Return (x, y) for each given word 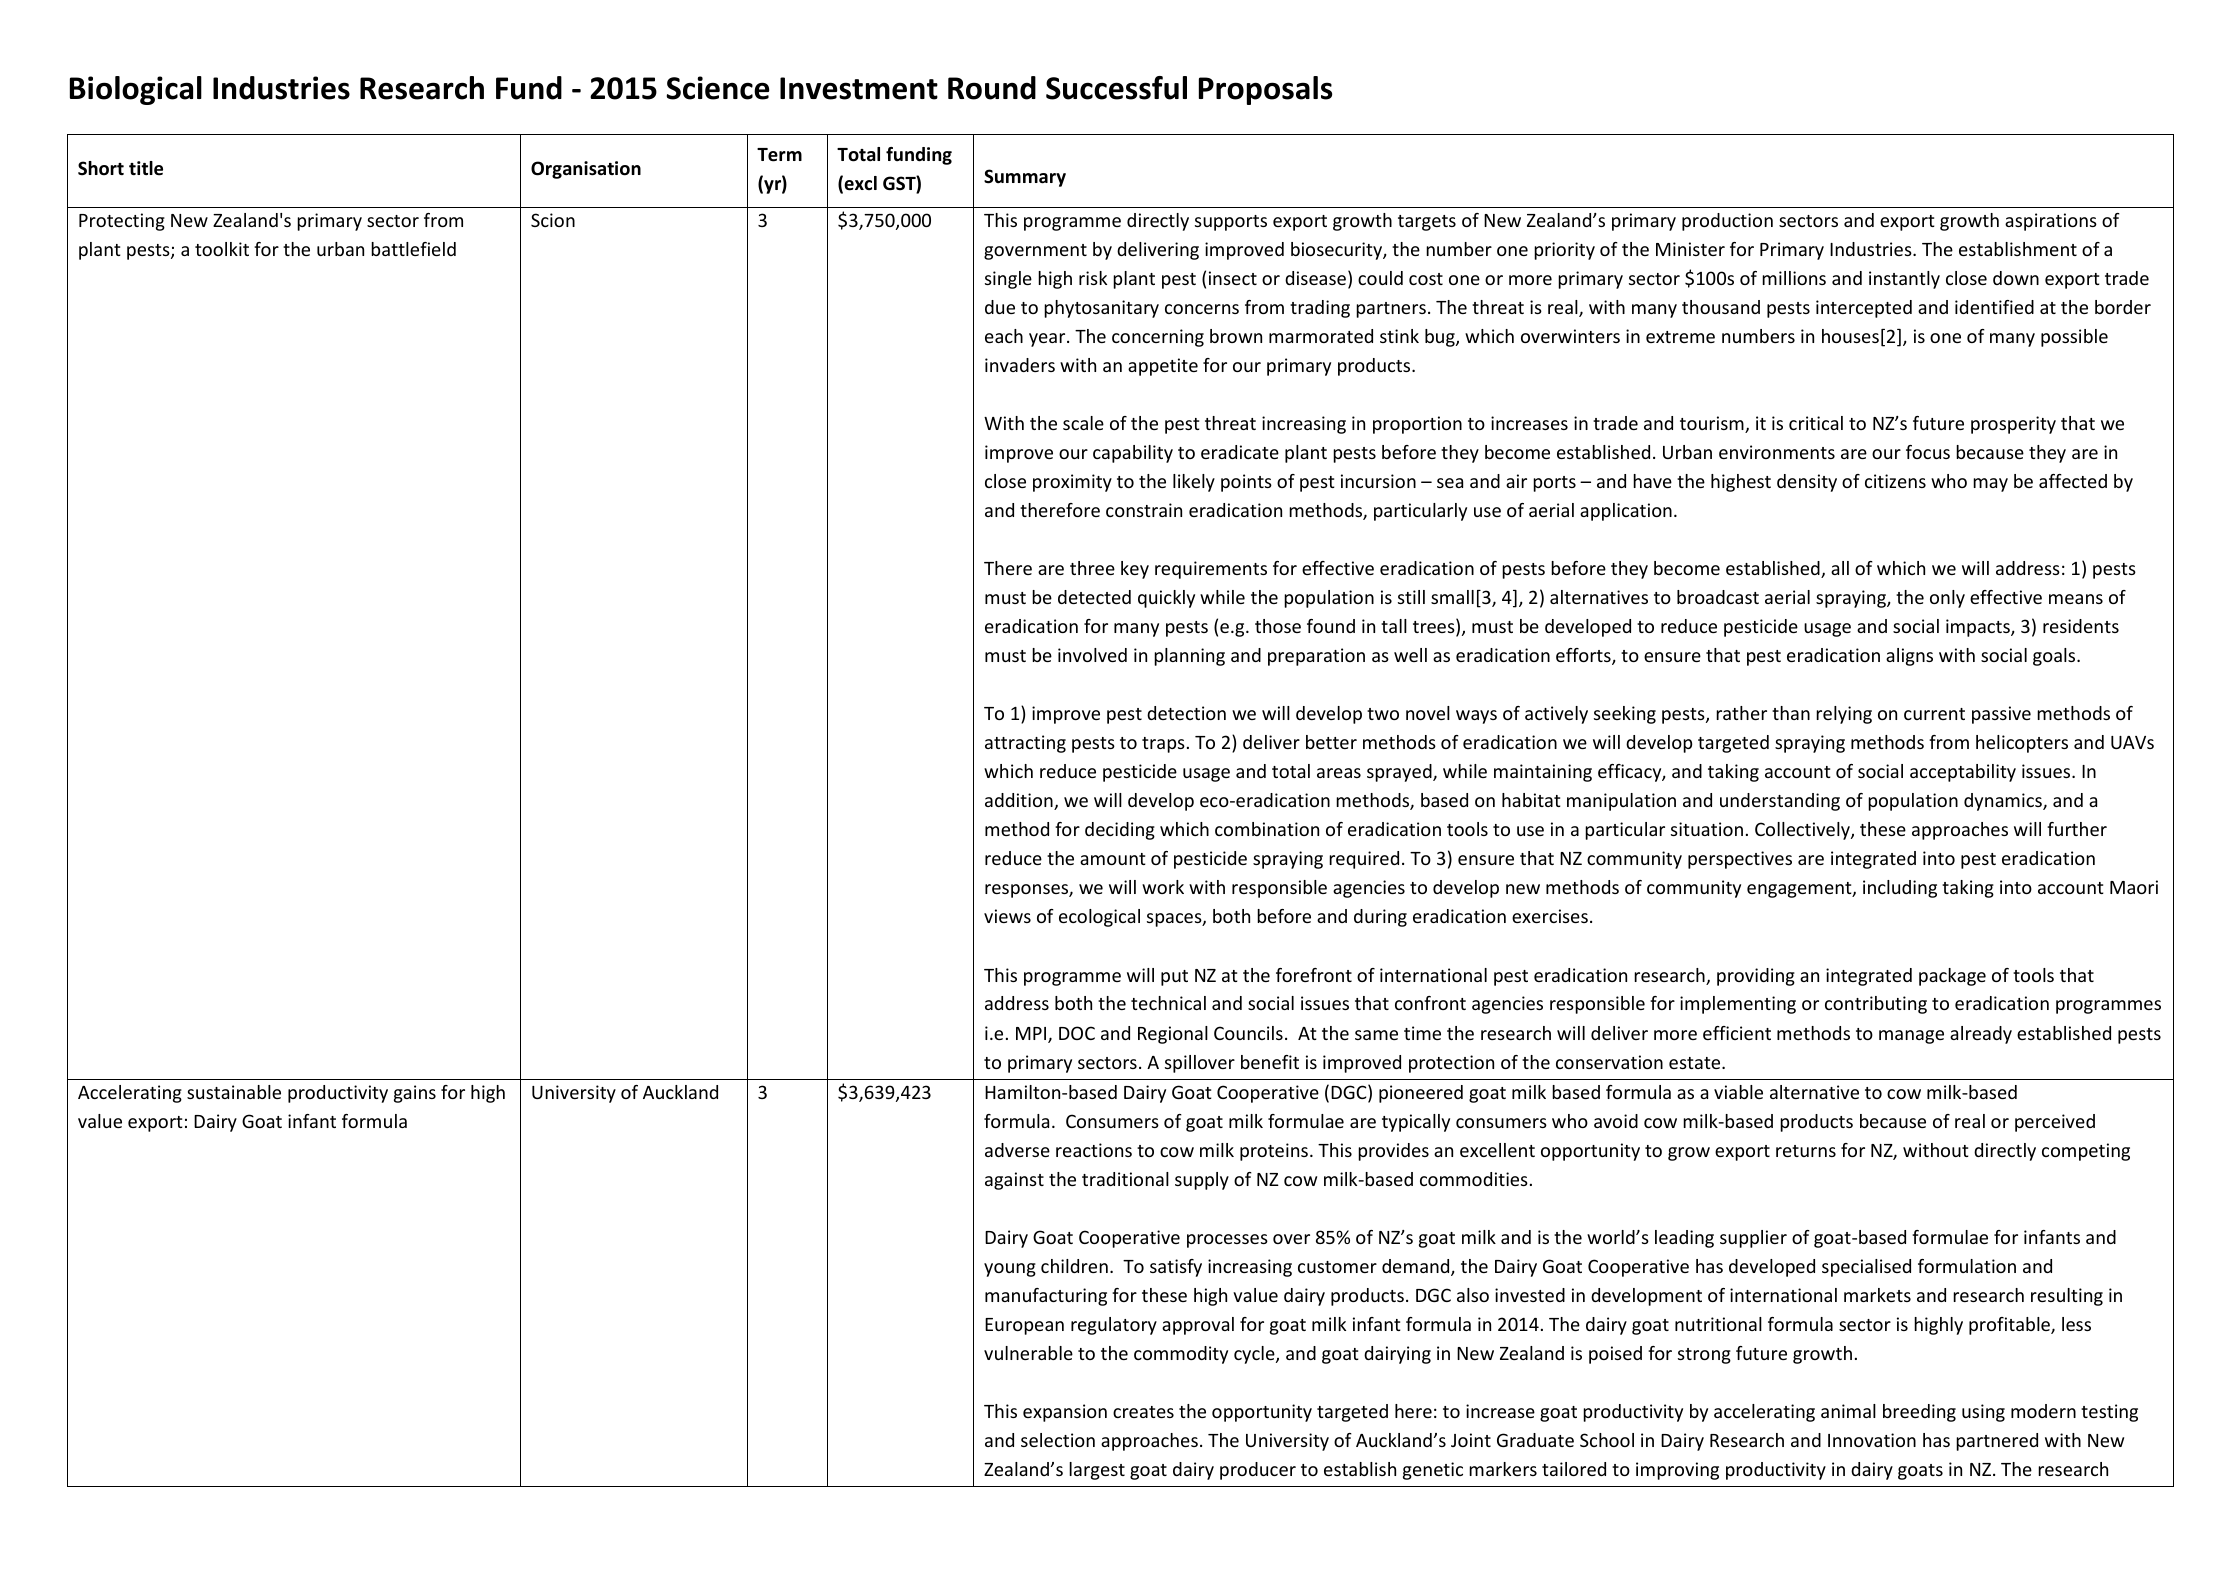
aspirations (2051, 222)
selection (1058, 1440)
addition (1020, 801)
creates (1143, 1412)
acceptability (1963, 773)
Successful (1116, 88)
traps (1163, 745)
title (146, 168)
